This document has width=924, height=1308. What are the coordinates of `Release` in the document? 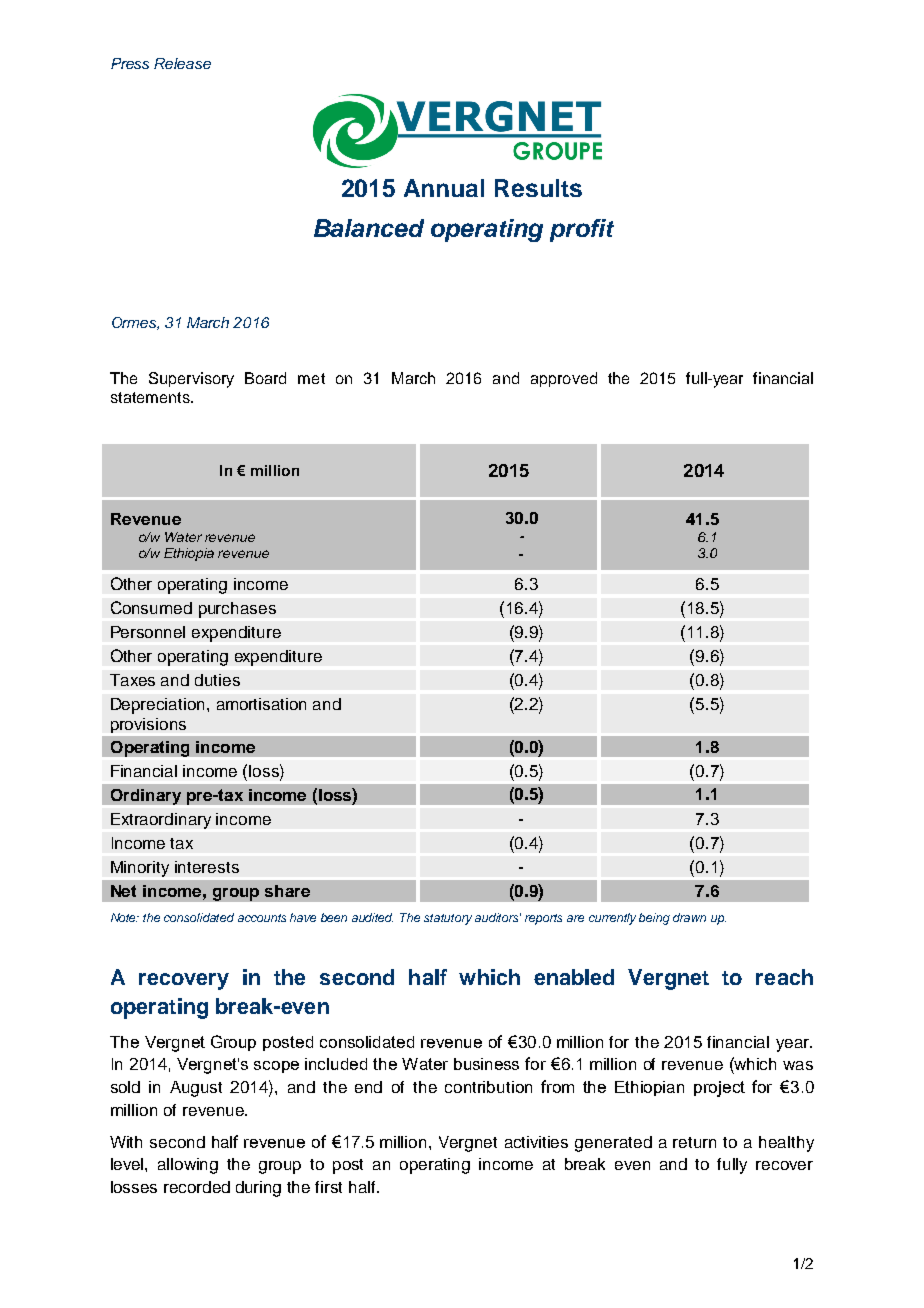 It's located at (182, 63).
